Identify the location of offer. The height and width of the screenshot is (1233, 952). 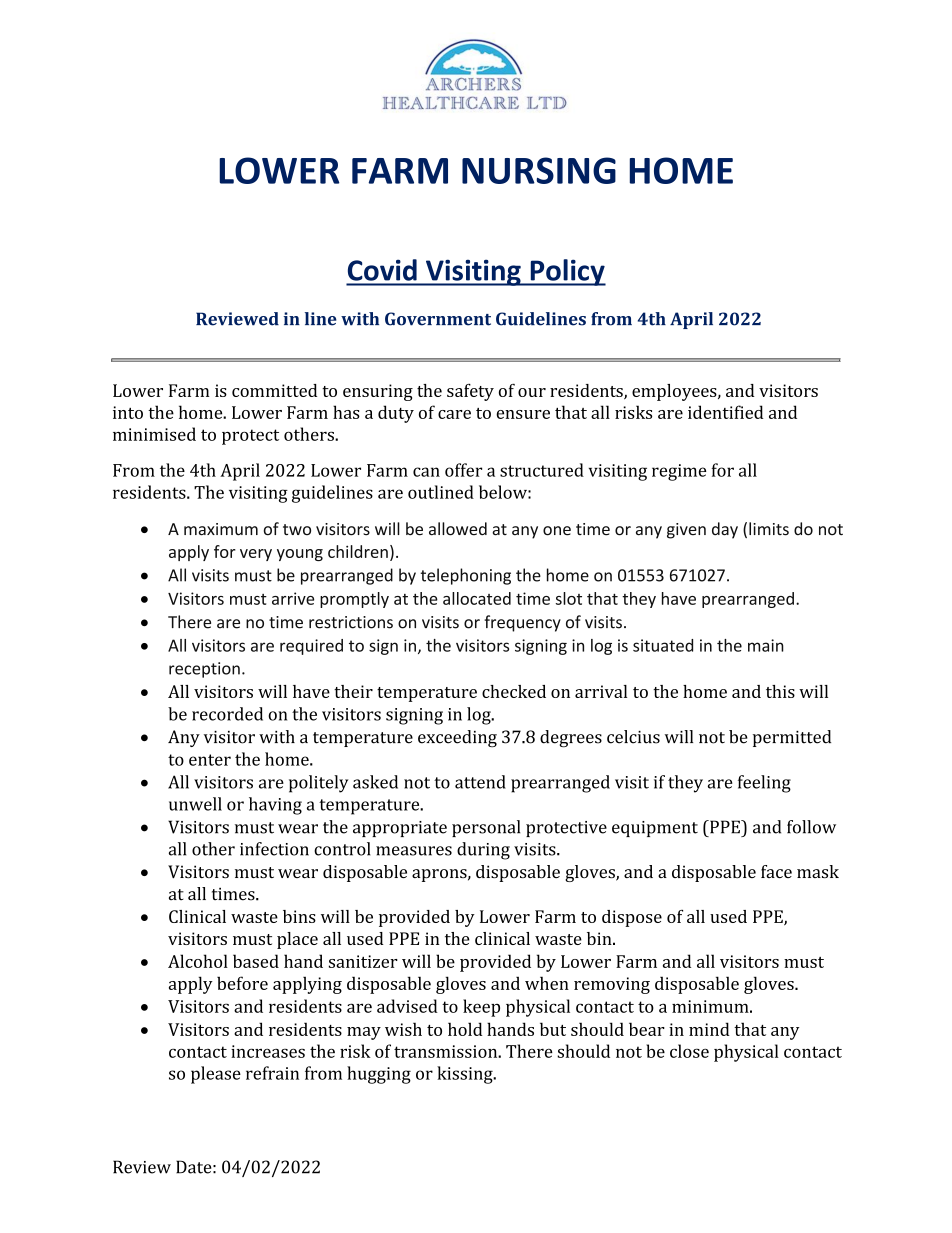
(463, 470).
